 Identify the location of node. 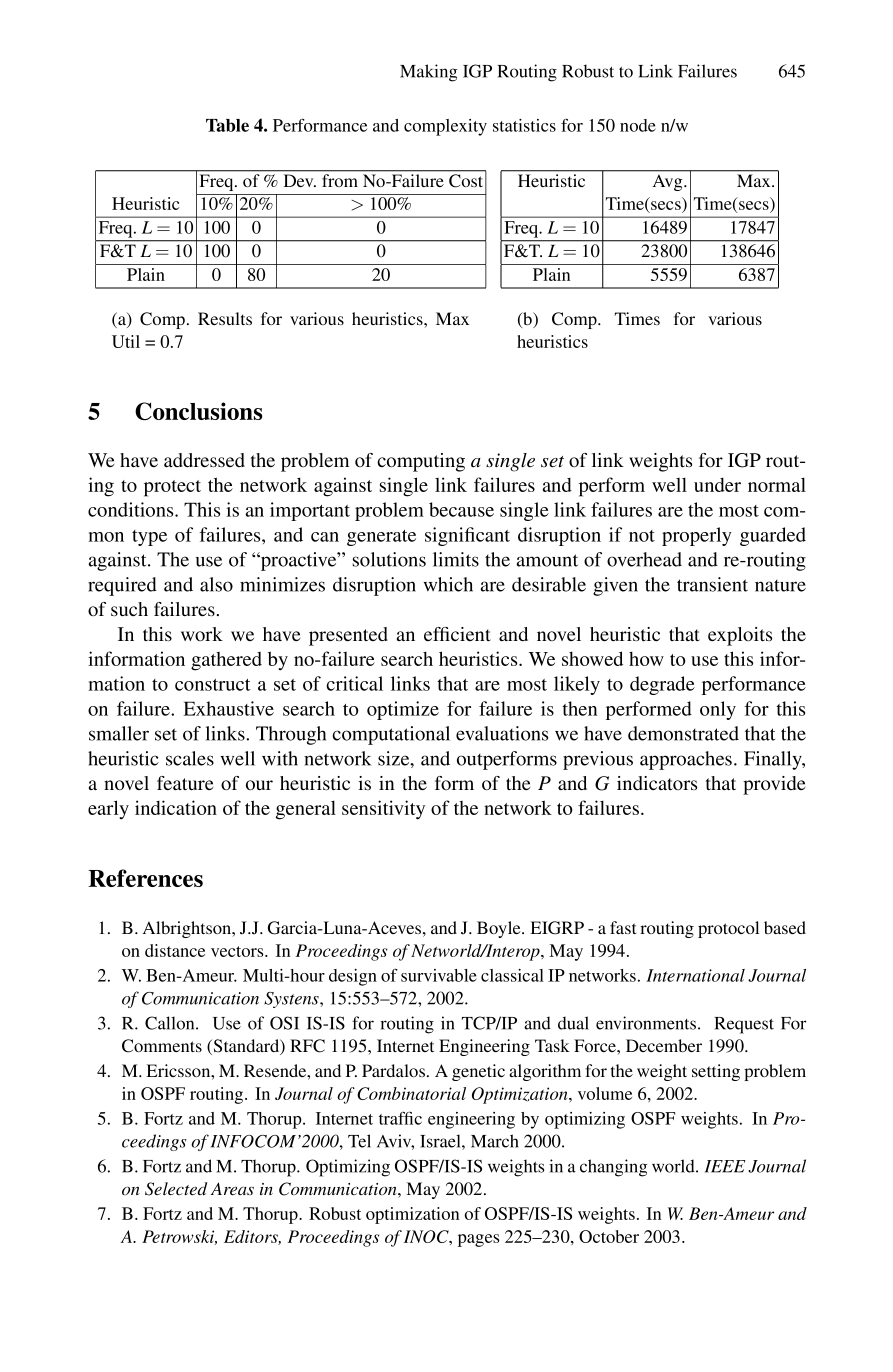
(638, 125).
